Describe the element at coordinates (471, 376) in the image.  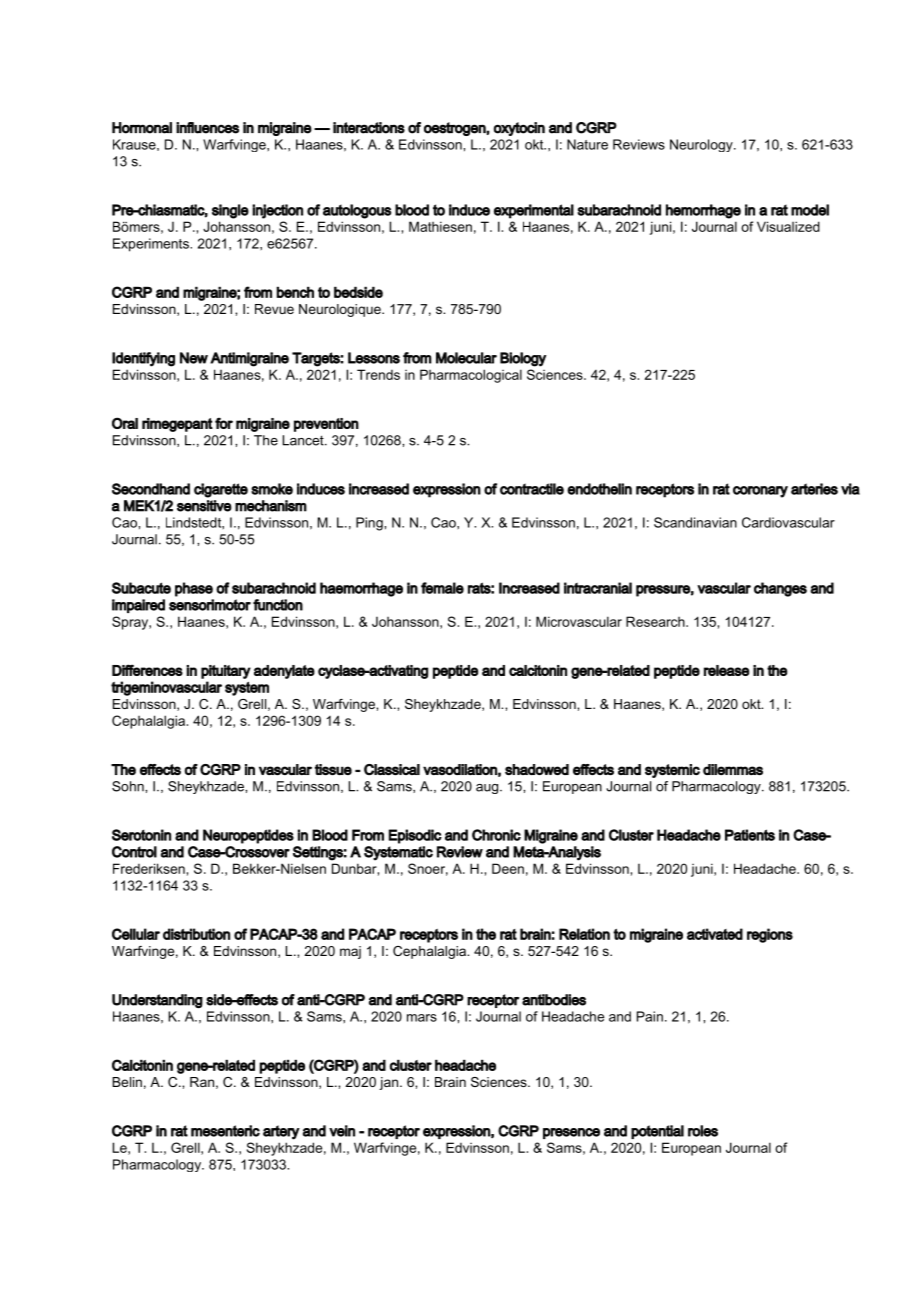
I see `Pharmacological` at that location.
